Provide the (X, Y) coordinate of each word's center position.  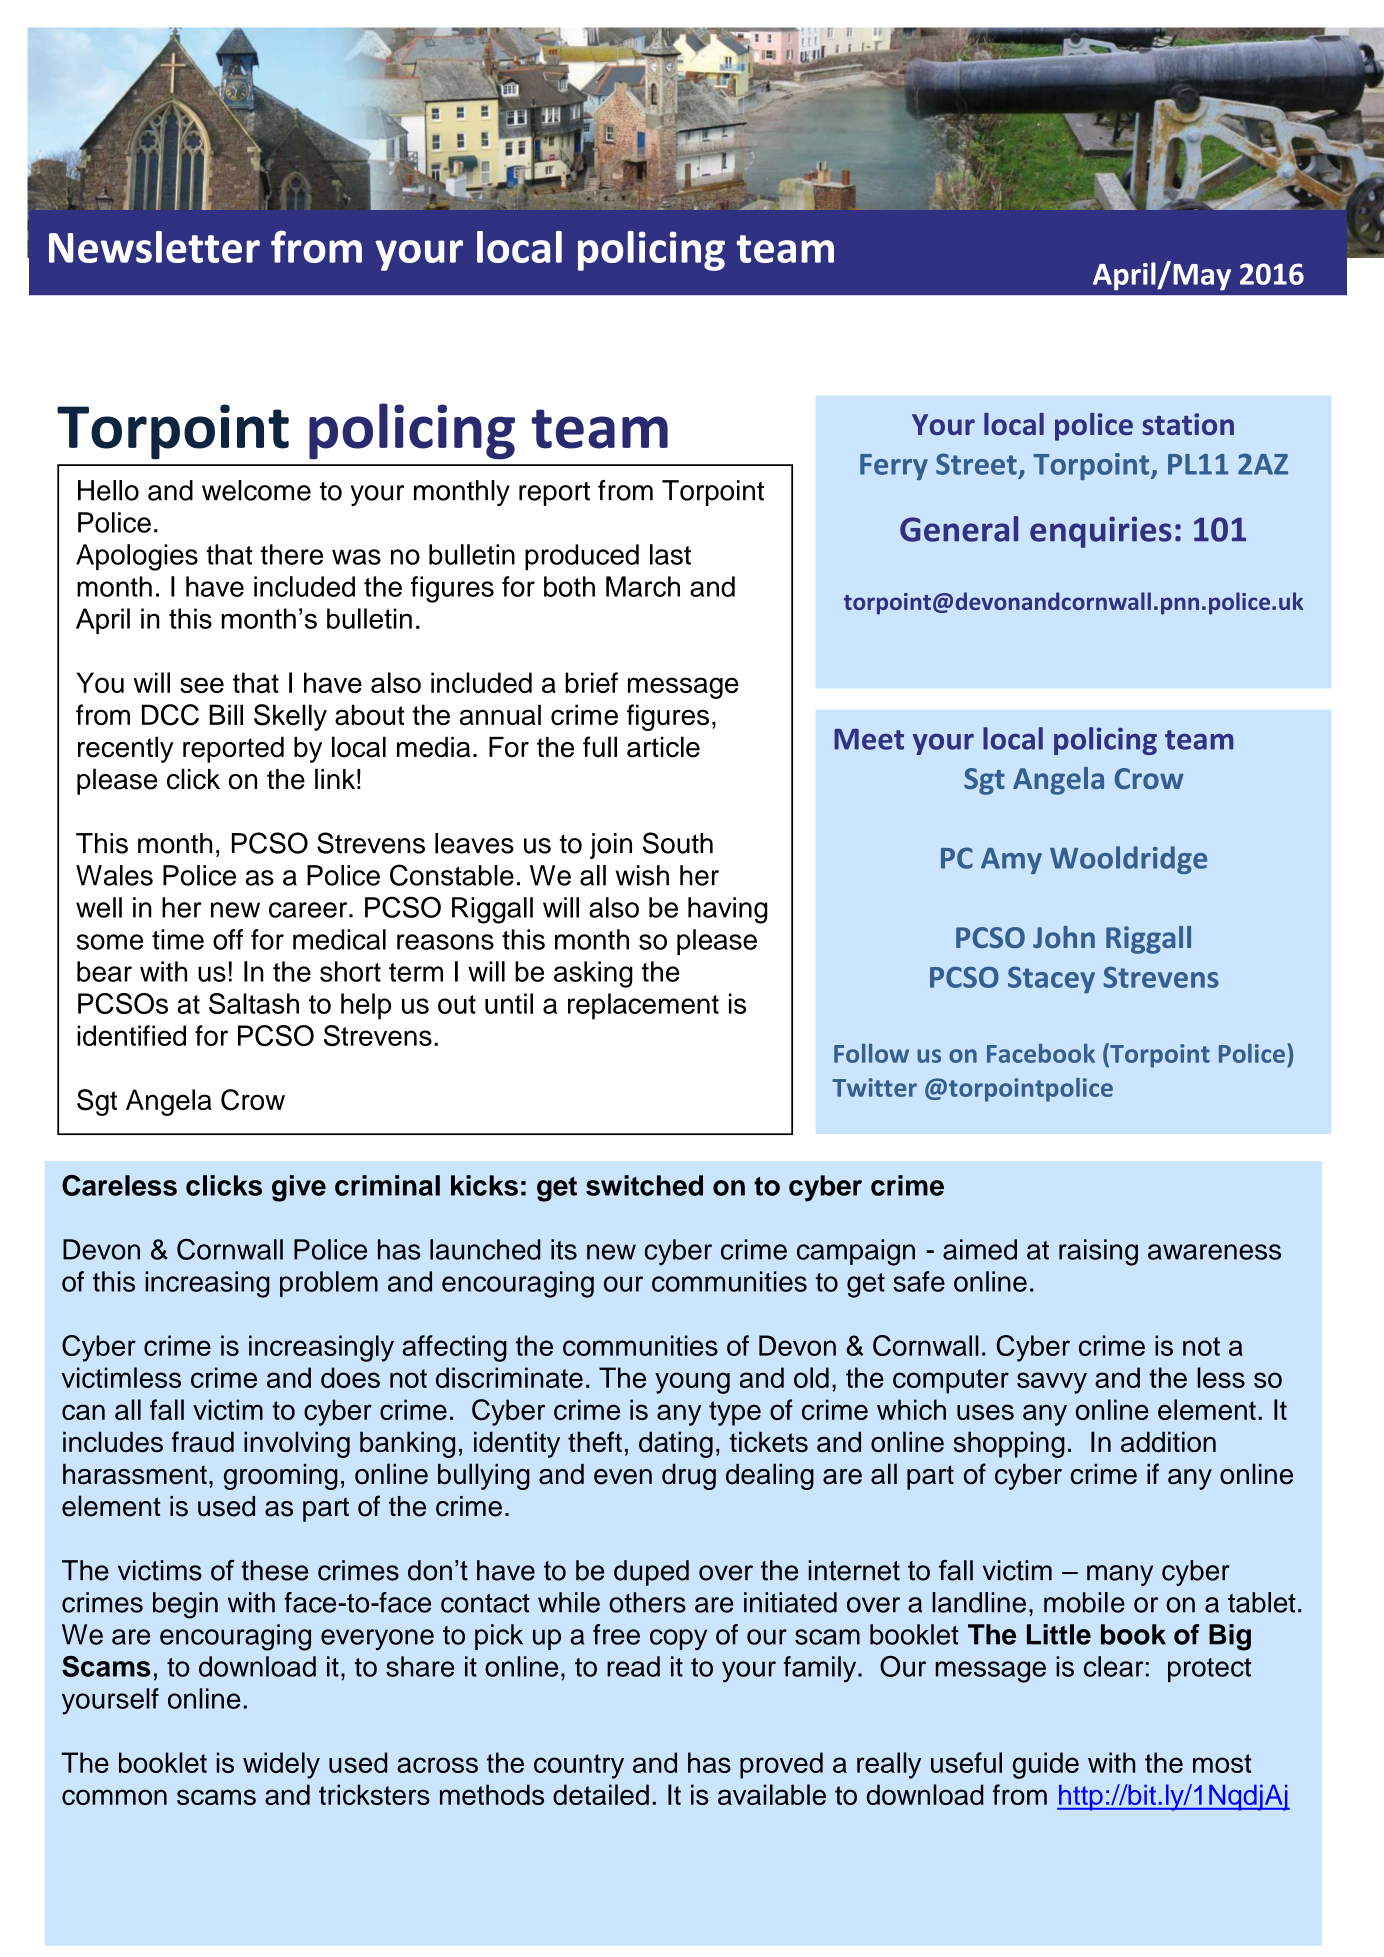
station (1188, 424)
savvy (1052, 1383)
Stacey (1051, 979)
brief (591, 682)
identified (131, 1035)
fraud (203, 1442)
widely (281, 1765)
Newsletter (154, 247)
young (692, 1383)
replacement (643, 1006)
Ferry (894, 467)
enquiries (1101, 532)
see (202, 685)
